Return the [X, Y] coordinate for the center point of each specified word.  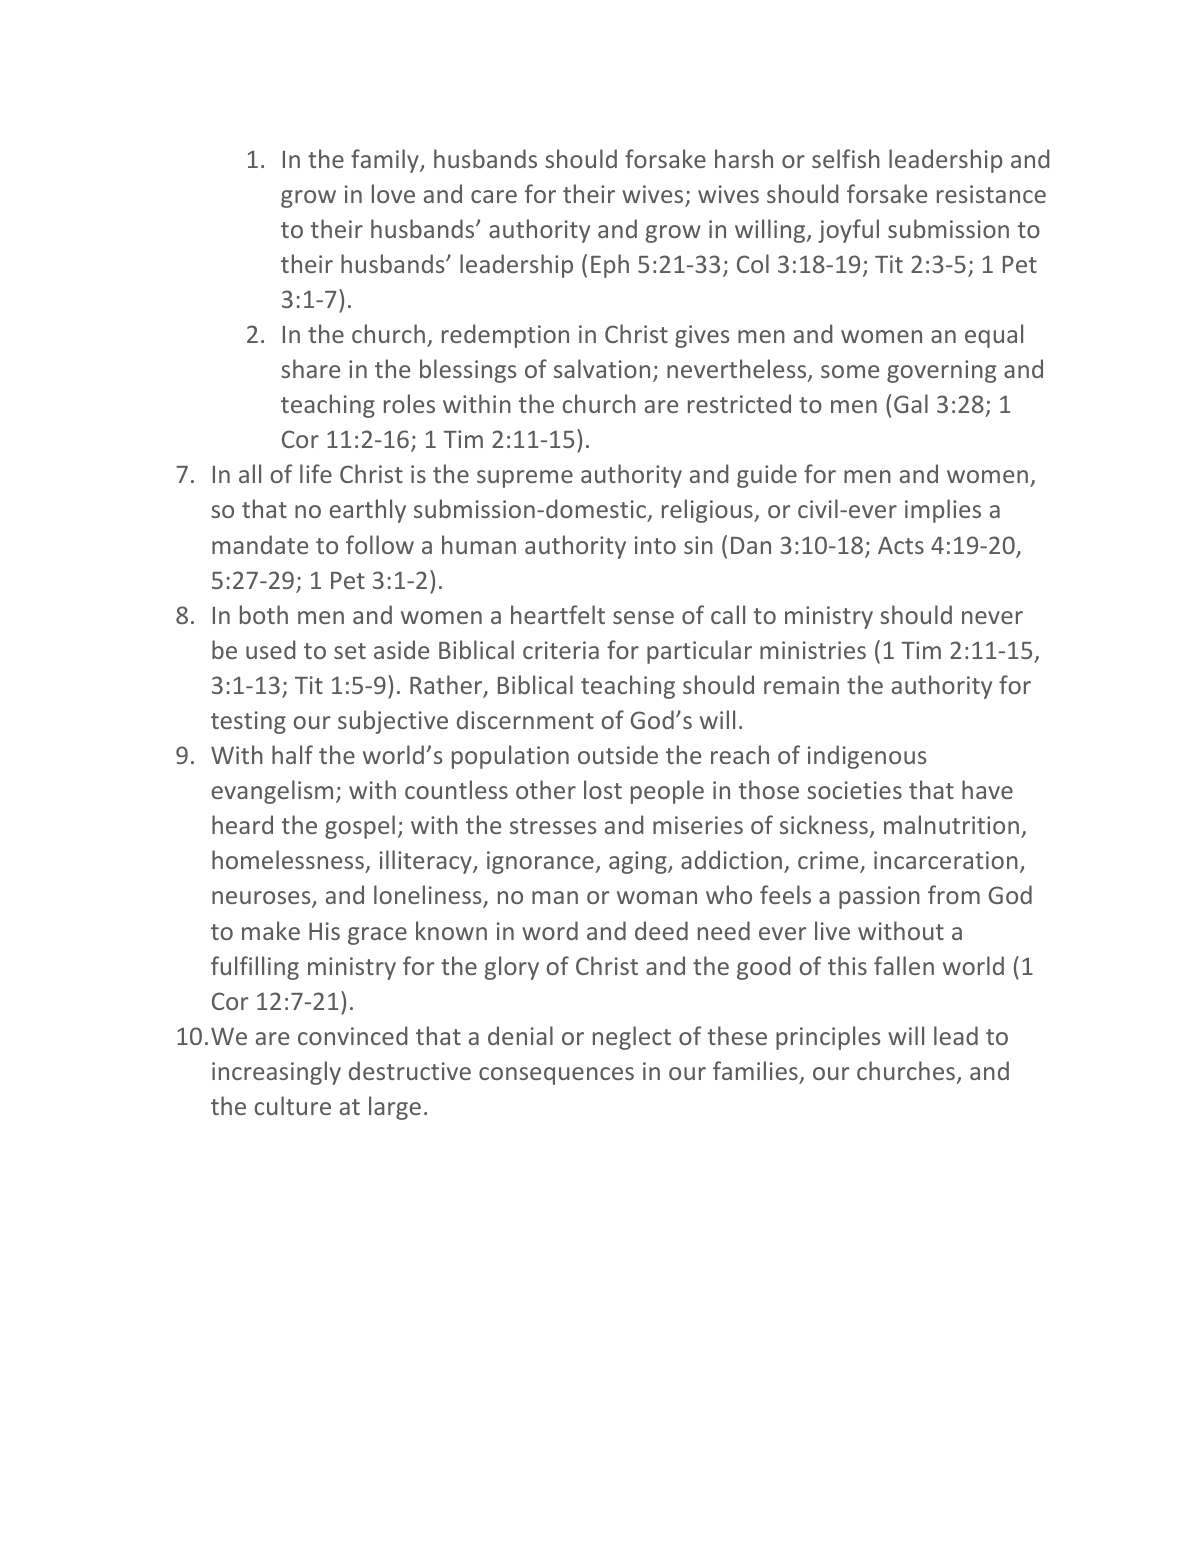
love [393, 193]
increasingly [276, 1073]
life [316, 473]
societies [854, 790]
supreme [525, 479]
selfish [846, 158]
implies [943, 511]
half [292, 754]
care [494, 196]
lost [603, 789]
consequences [556, 1076]
